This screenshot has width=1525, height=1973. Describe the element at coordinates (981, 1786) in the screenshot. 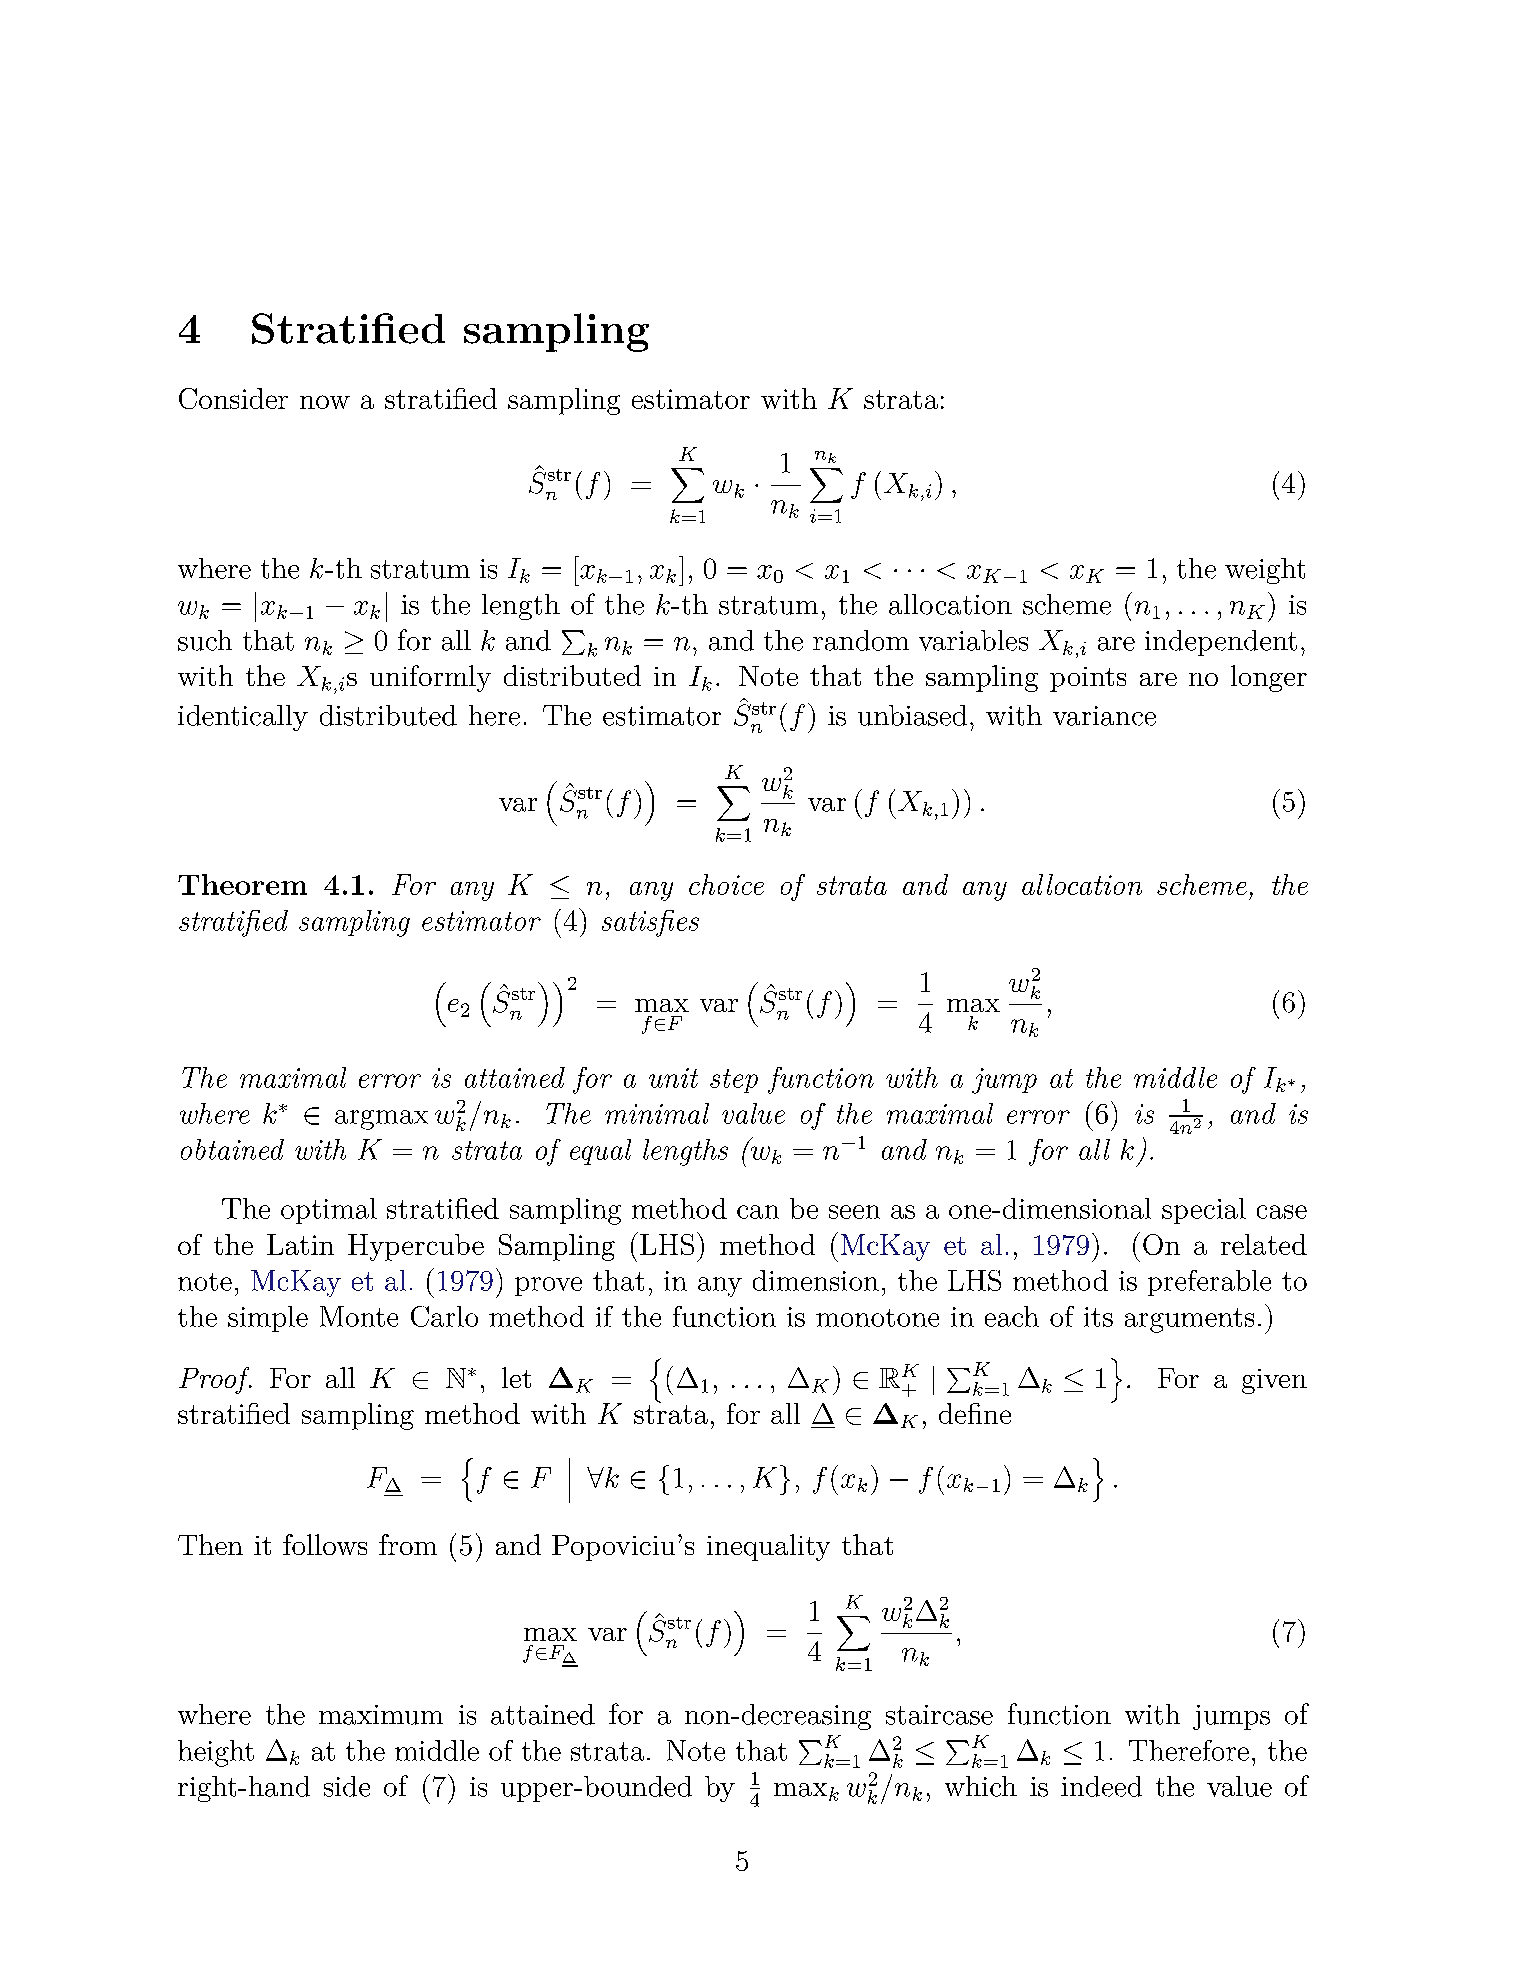

I see `which` at that location.
